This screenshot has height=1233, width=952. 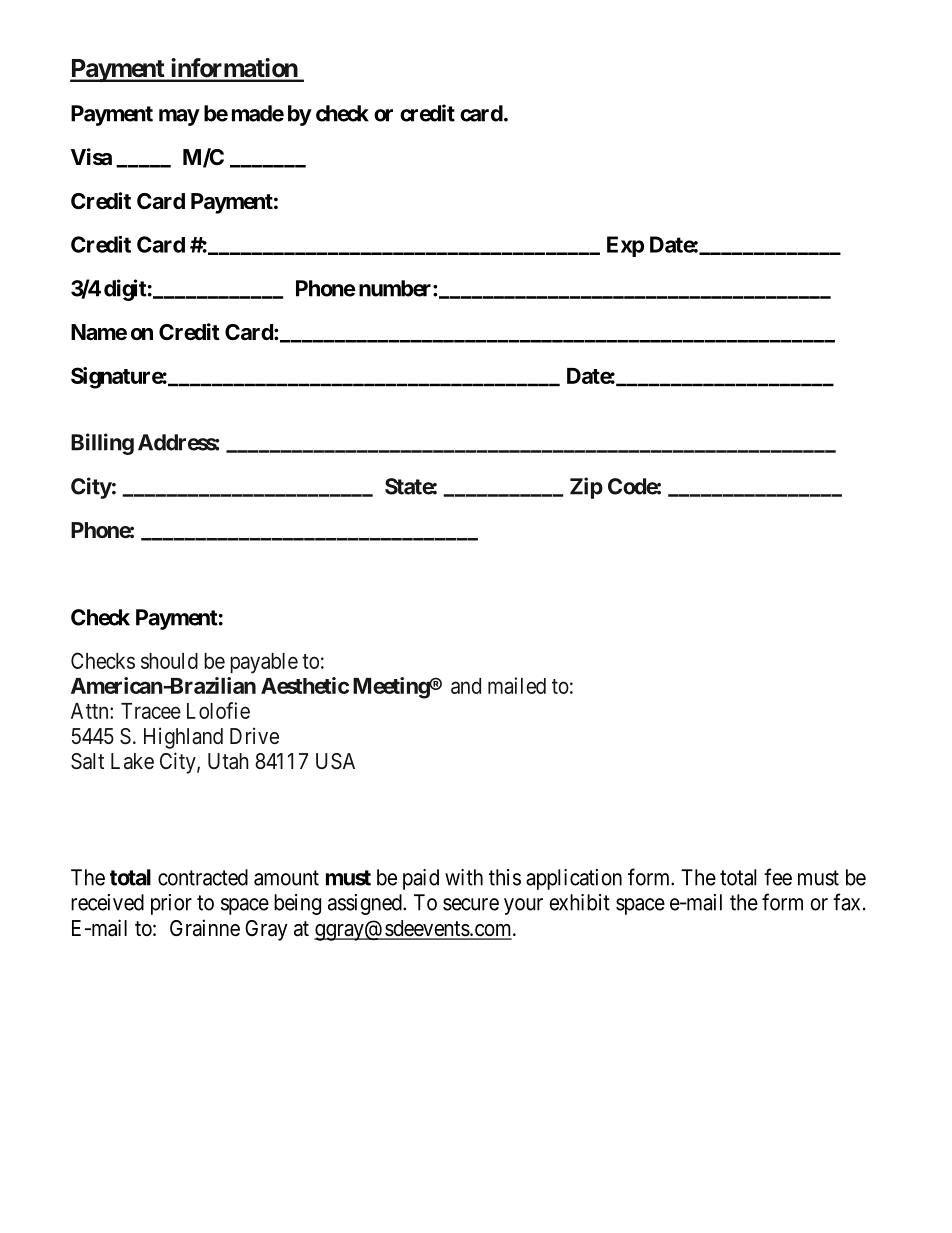 What do you see at coordinates (179, 117) in the screenshot?
I see `may` at bounding box center [179, 117].
